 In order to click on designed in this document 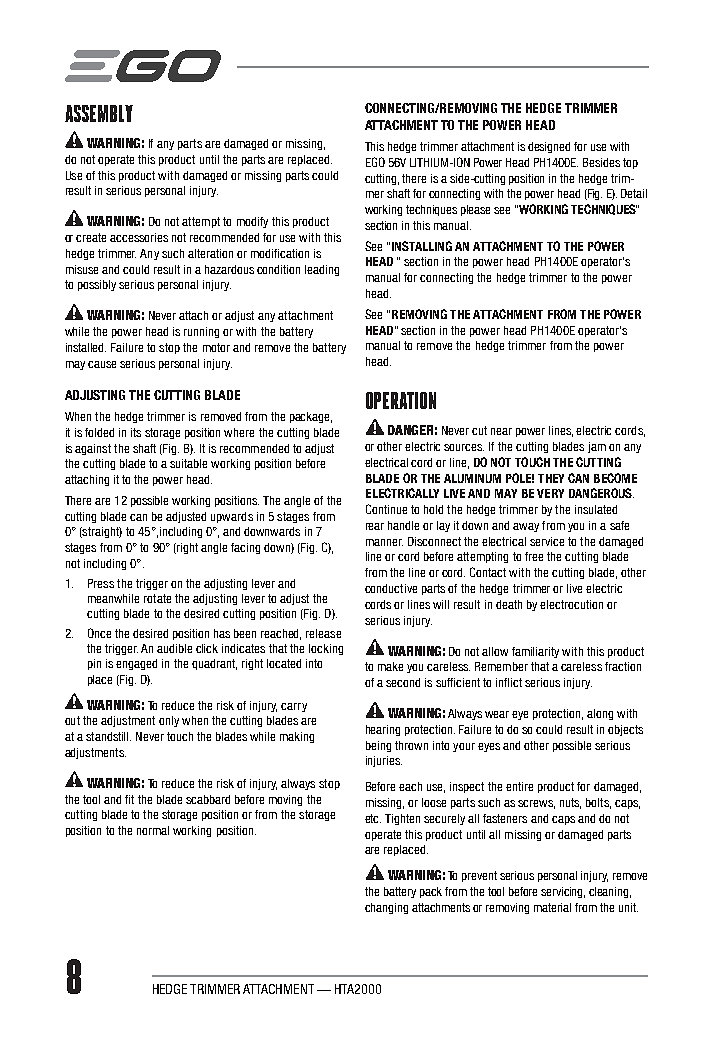, I will do `click(549, 147)`.
